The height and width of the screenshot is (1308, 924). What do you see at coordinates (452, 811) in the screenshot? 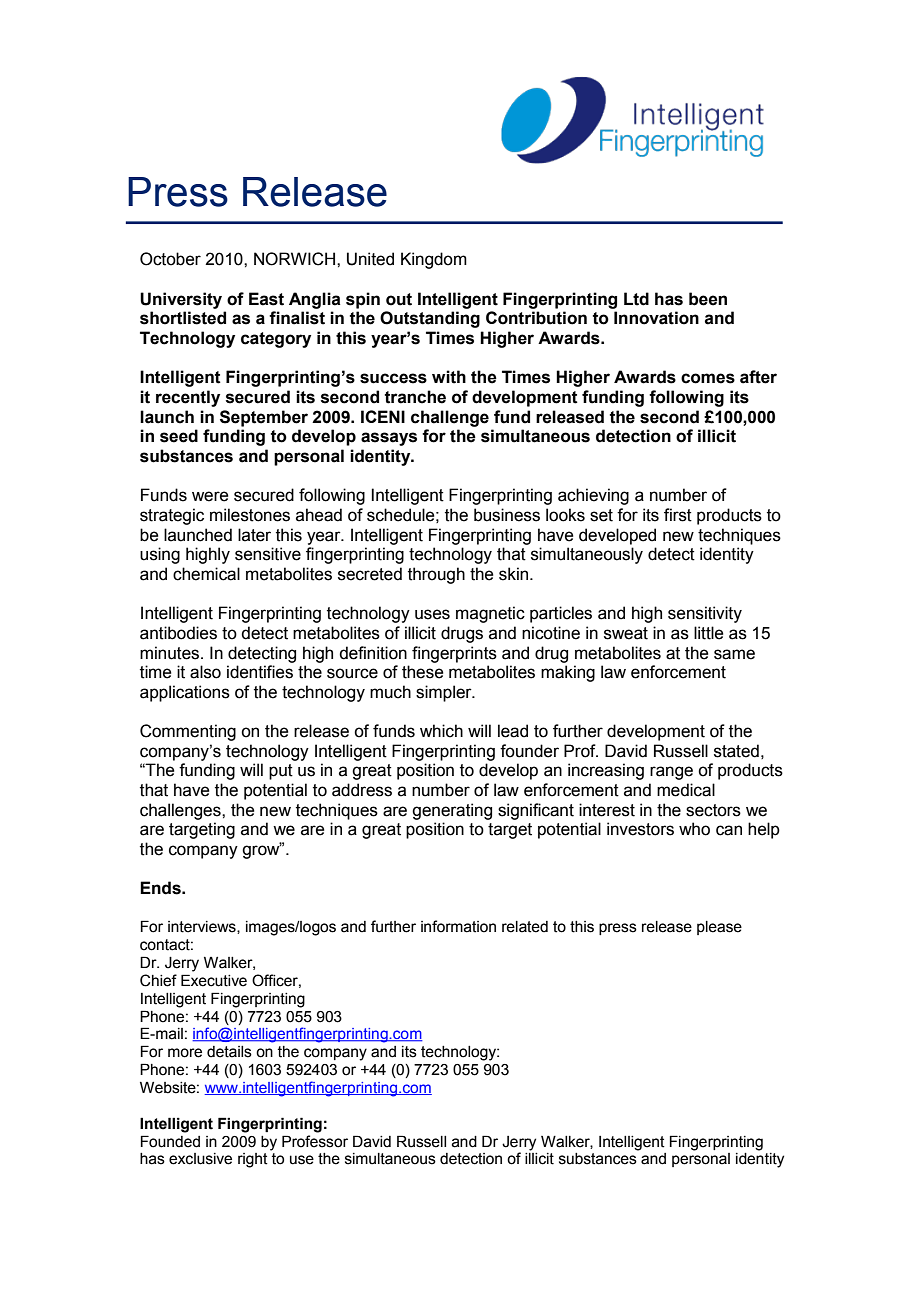
I see `generating` at bounding box center [452, 811].
